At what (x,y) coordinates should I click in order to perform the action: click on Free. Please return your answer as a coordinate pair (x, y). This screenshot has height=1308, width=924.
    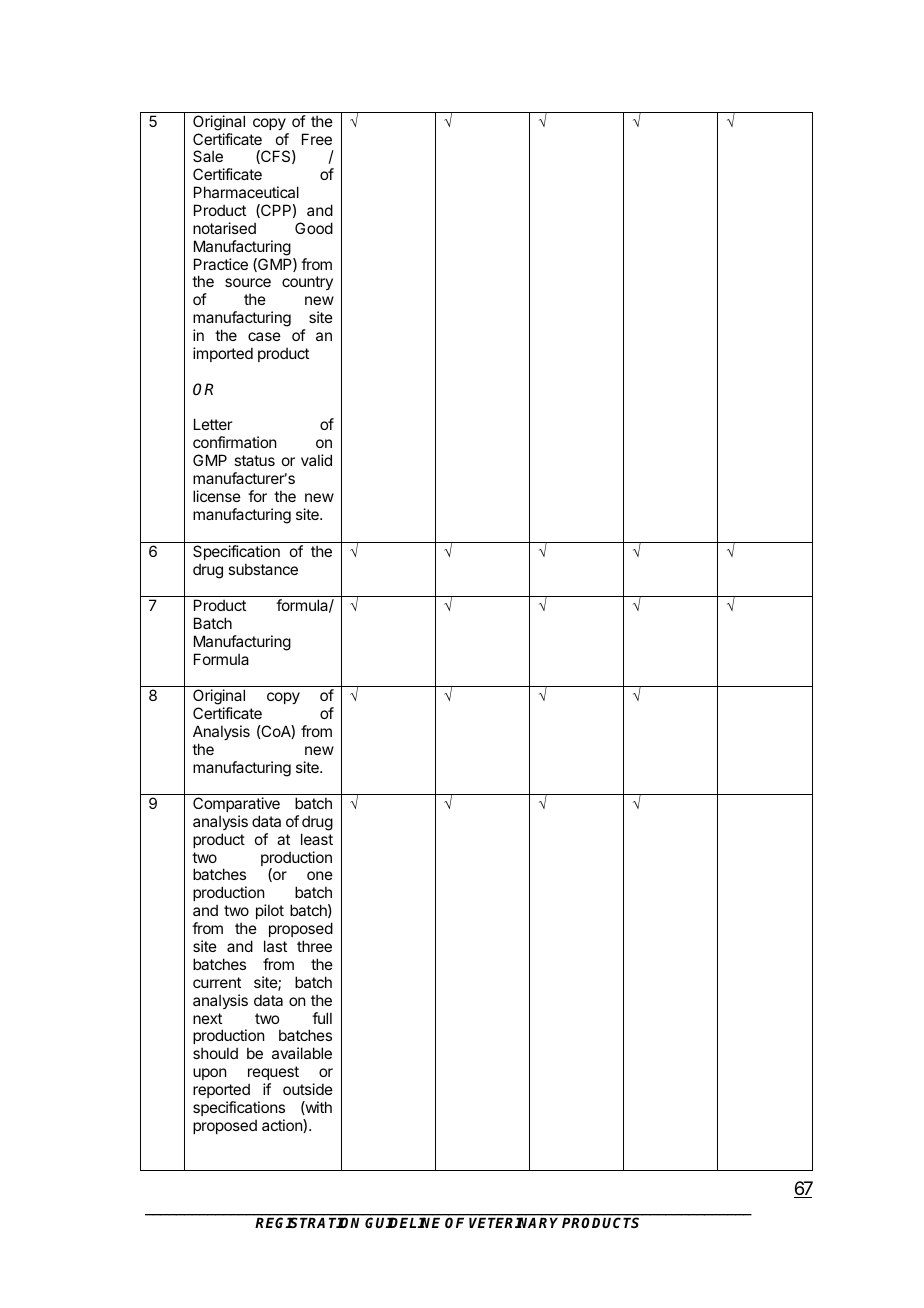
    Looking at the image, I should click on (317, 139).
